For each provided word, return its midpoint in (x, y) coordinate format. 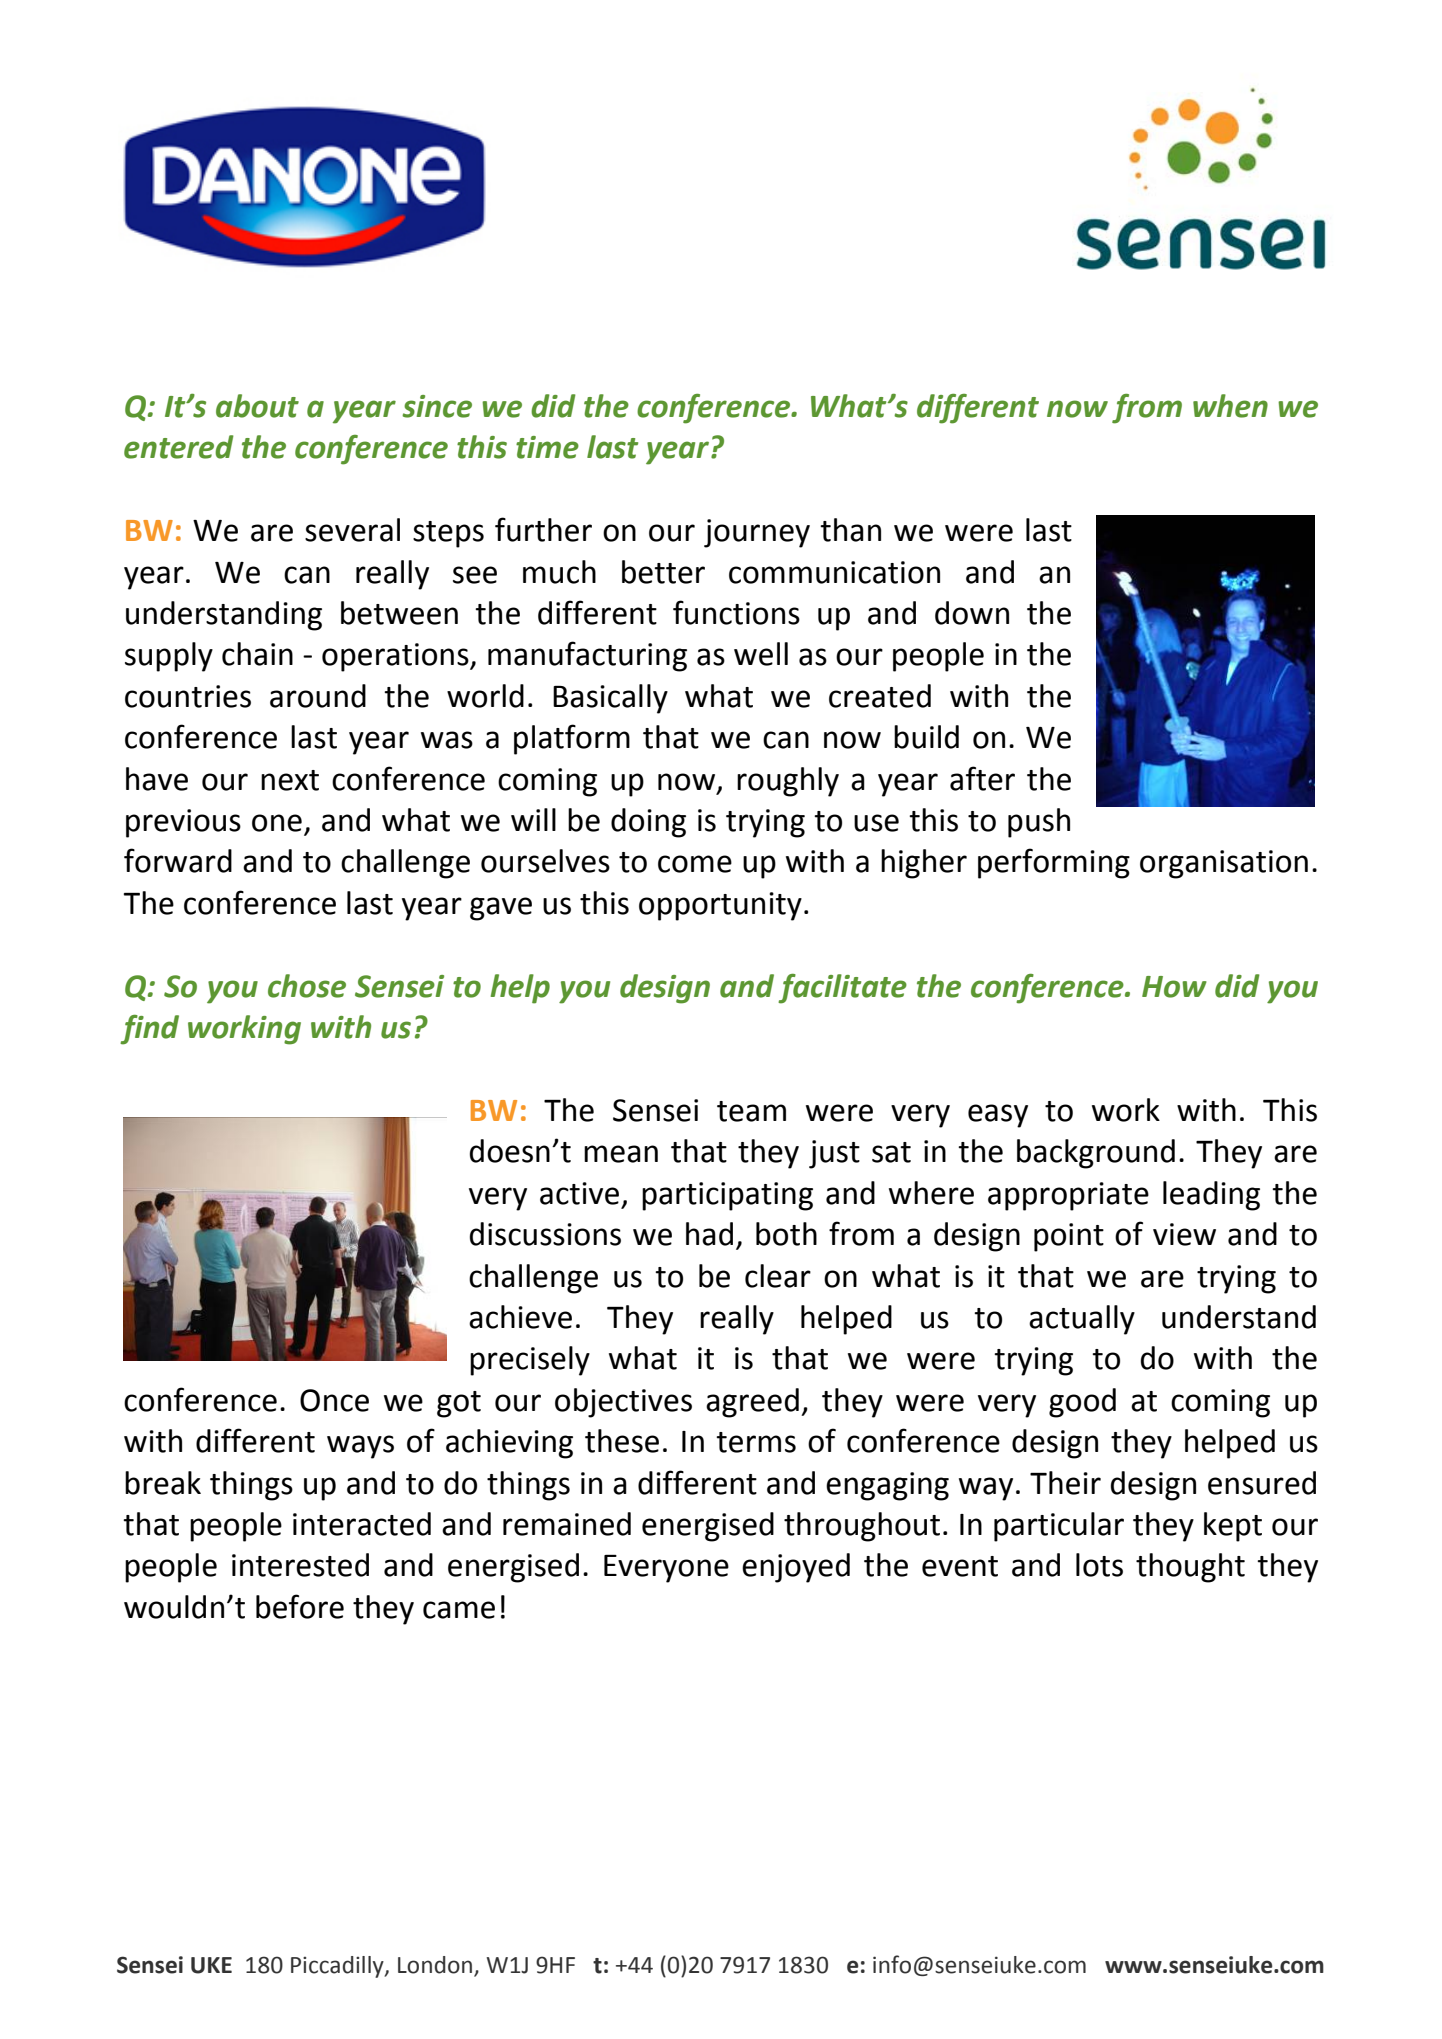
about (257, 406)
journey (757, 533)
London (436, 1966)
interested (300, 1565)
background (1096, 1154)
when (1230, 406)
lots (1099, 1565)
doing (648, 823)
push (1039, 823)
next (290, 780)
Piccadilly (338, 1967)
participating (727, 1196)
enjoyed (796, 1568)
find (149, 1030)
